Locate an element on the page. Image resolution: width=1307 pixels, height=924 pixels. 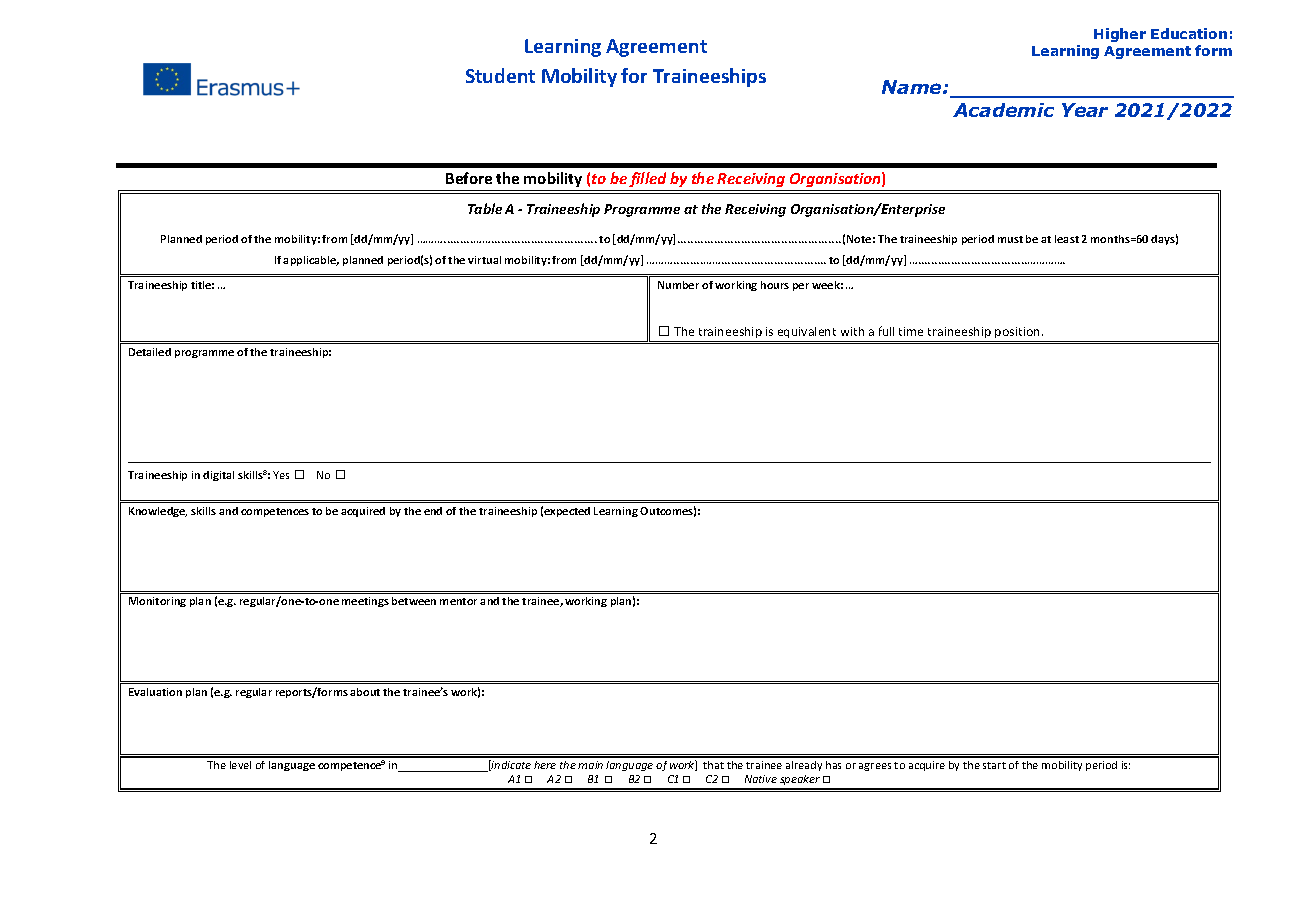
Student is located at coordinates (500, 75).
